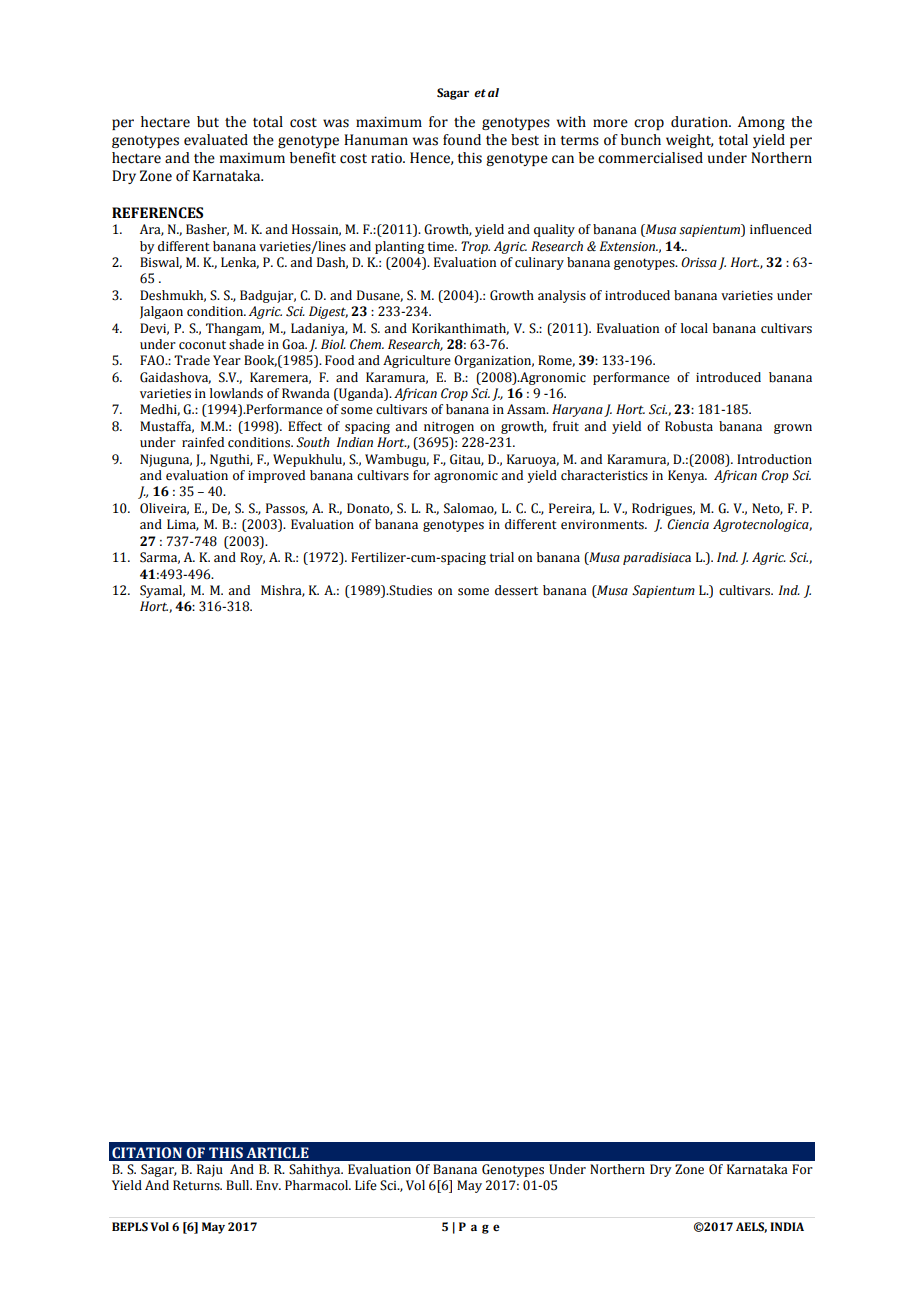  I want to click on Robusta, so click(689, 426).
